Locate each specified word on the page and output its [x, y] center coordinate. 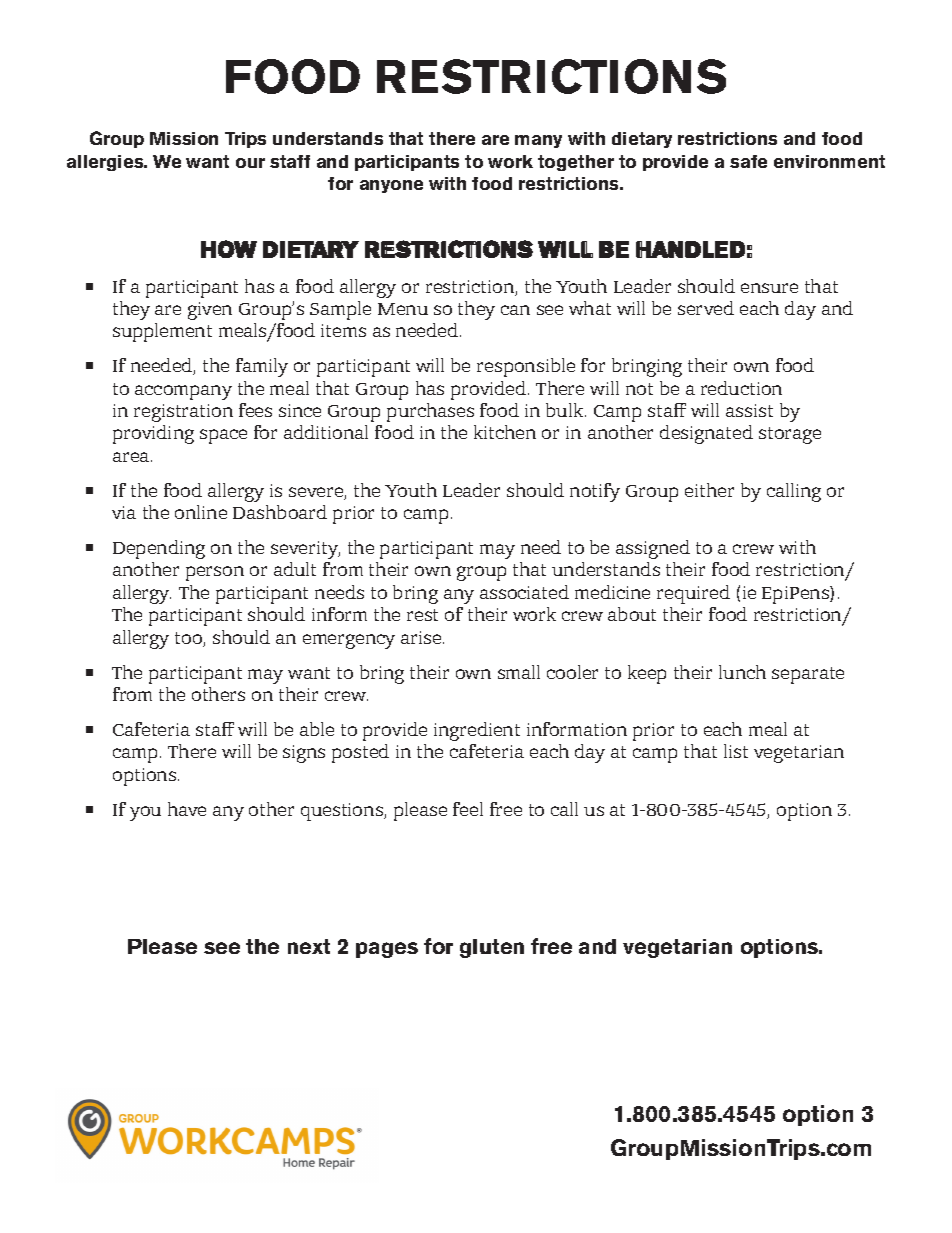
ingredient [477, 731]
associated [524, 592]
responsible [526, 367]
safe [748, 161]
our [250, 163]
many [538, 141]
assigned [653, 549]
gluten [492, 948]
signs [304, 754]
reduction [741, 388]
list [736, 751]
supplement [162, 332]
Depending [159, 549]
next [309, 946]
